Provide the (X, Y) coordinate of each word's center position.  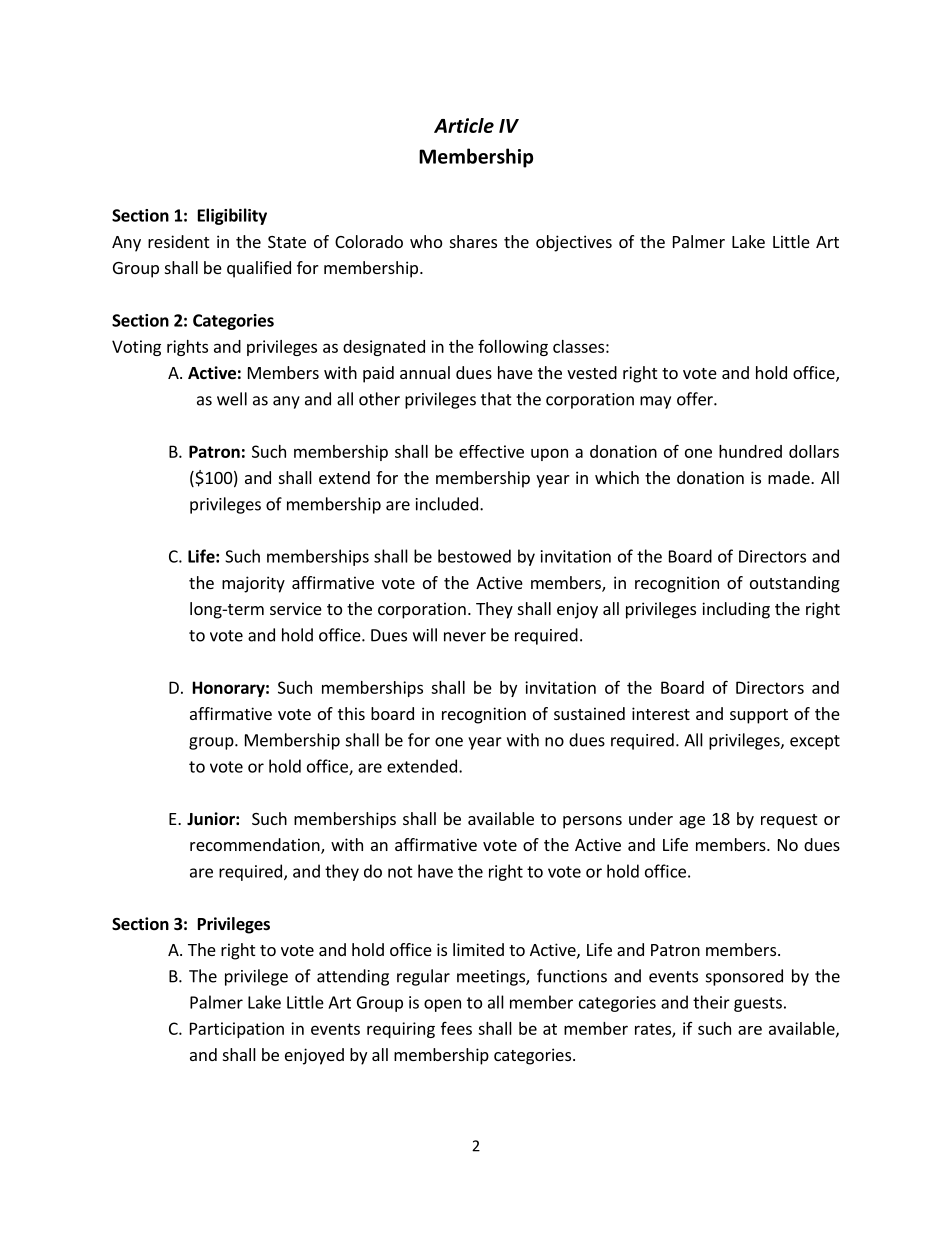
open (442, 1005)
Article (464, 125)
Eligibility (232, 216)
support (759, 716)
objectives (574, 243)
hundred (750, 451)
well (232, 399)
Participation (237, 1030)
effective (491, 451)
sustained (589, 713)
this (351, 713)
